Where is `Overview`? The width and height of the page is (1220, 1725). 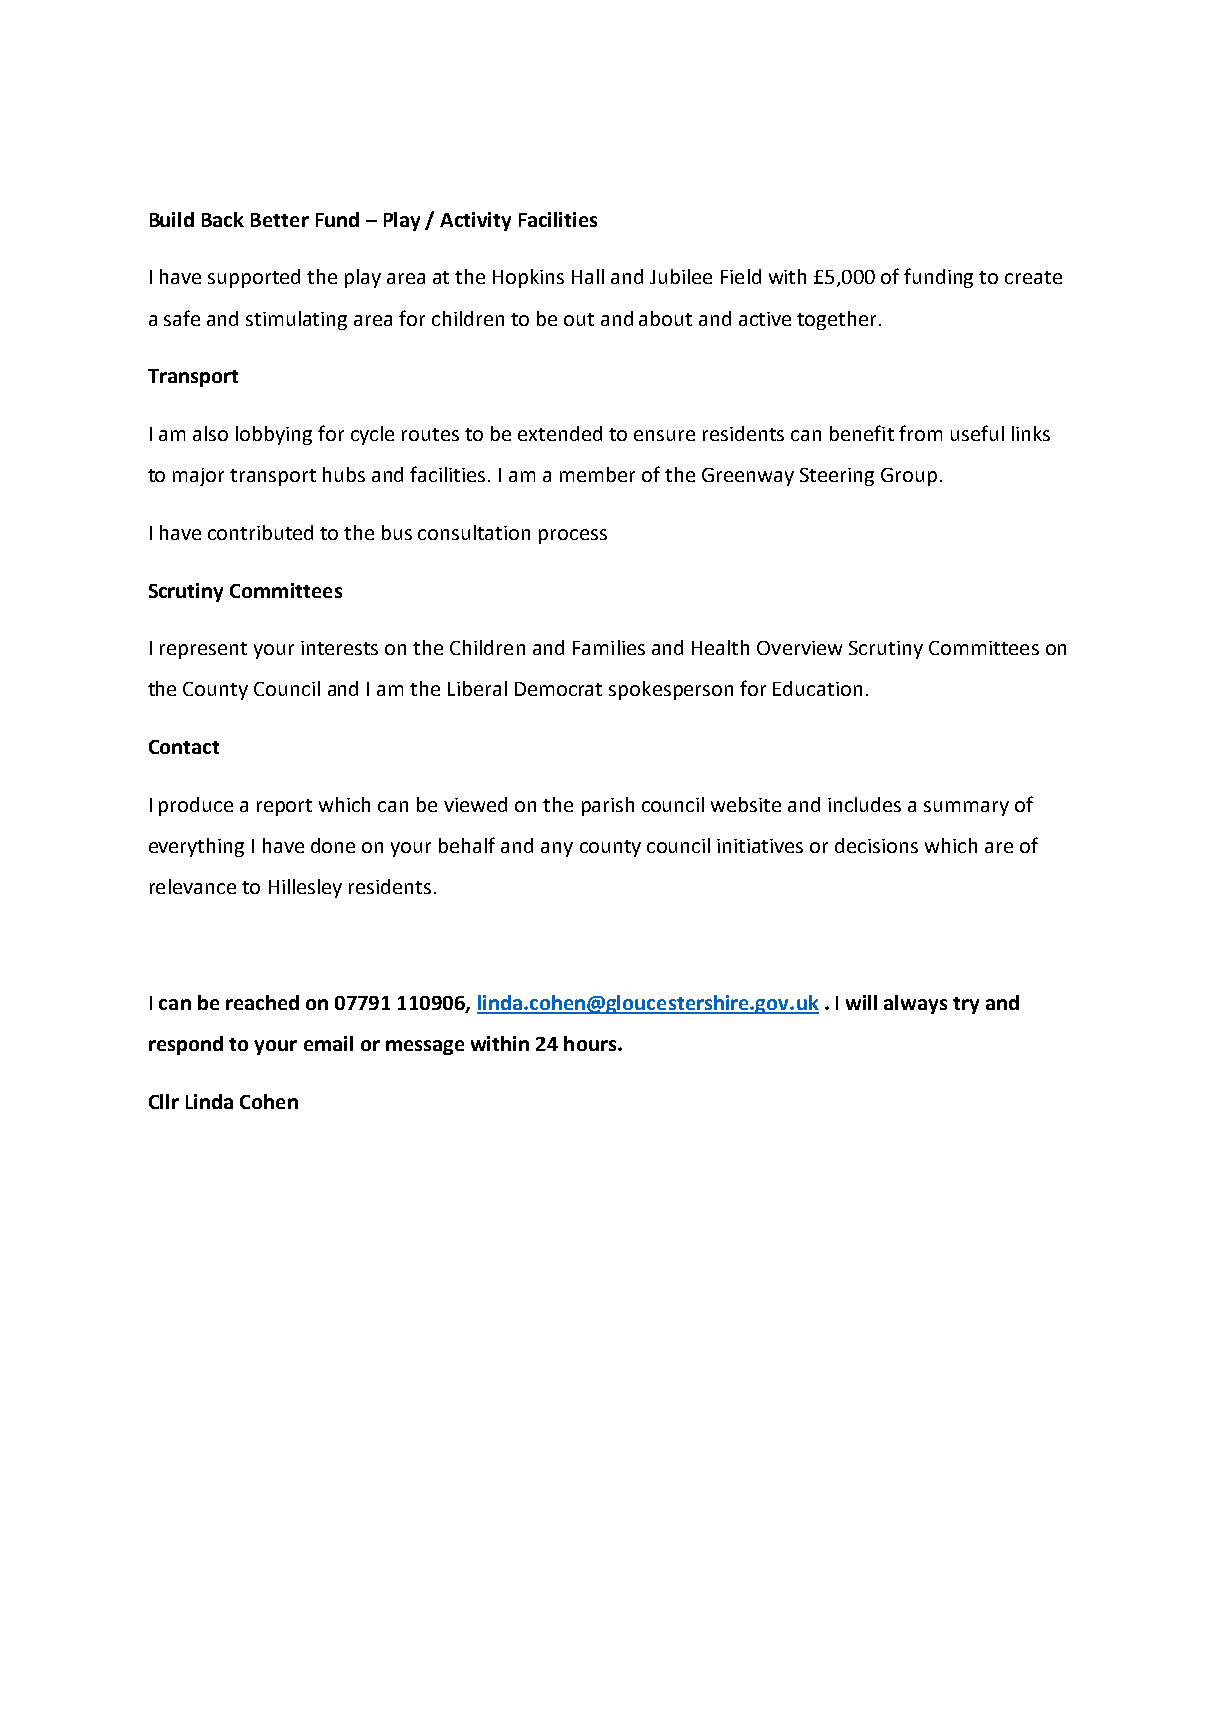 Overview is located at coordinates (799, 648).
